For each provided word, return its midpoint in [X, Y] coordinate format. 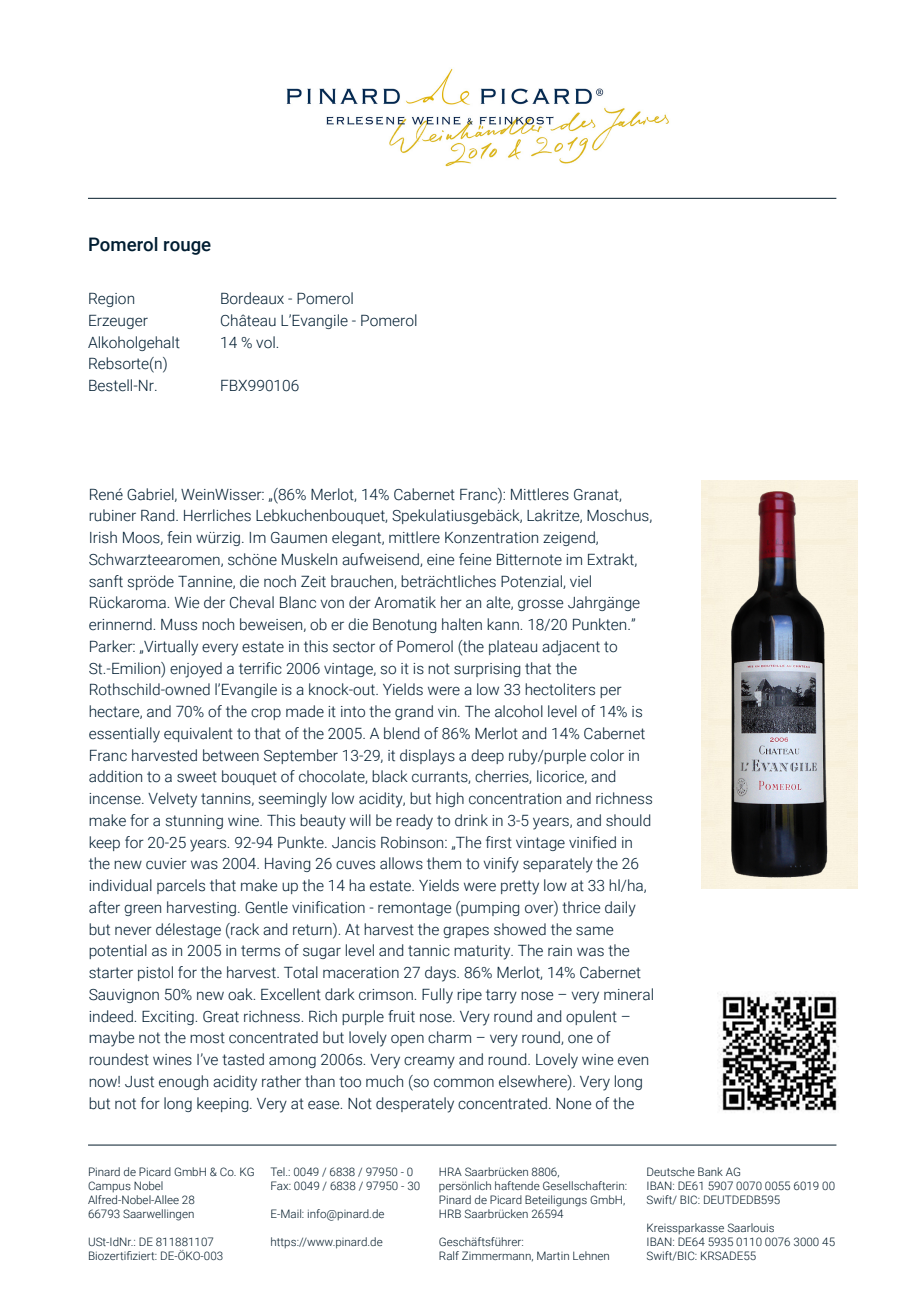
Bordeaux [252, 298]
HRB [450, 1213]
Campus [109, 1186]
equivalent [198, 734]
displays [427, 757]
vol [266, 342]
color [607, 755]
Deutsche [671, 1171]
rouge [187, 248]
